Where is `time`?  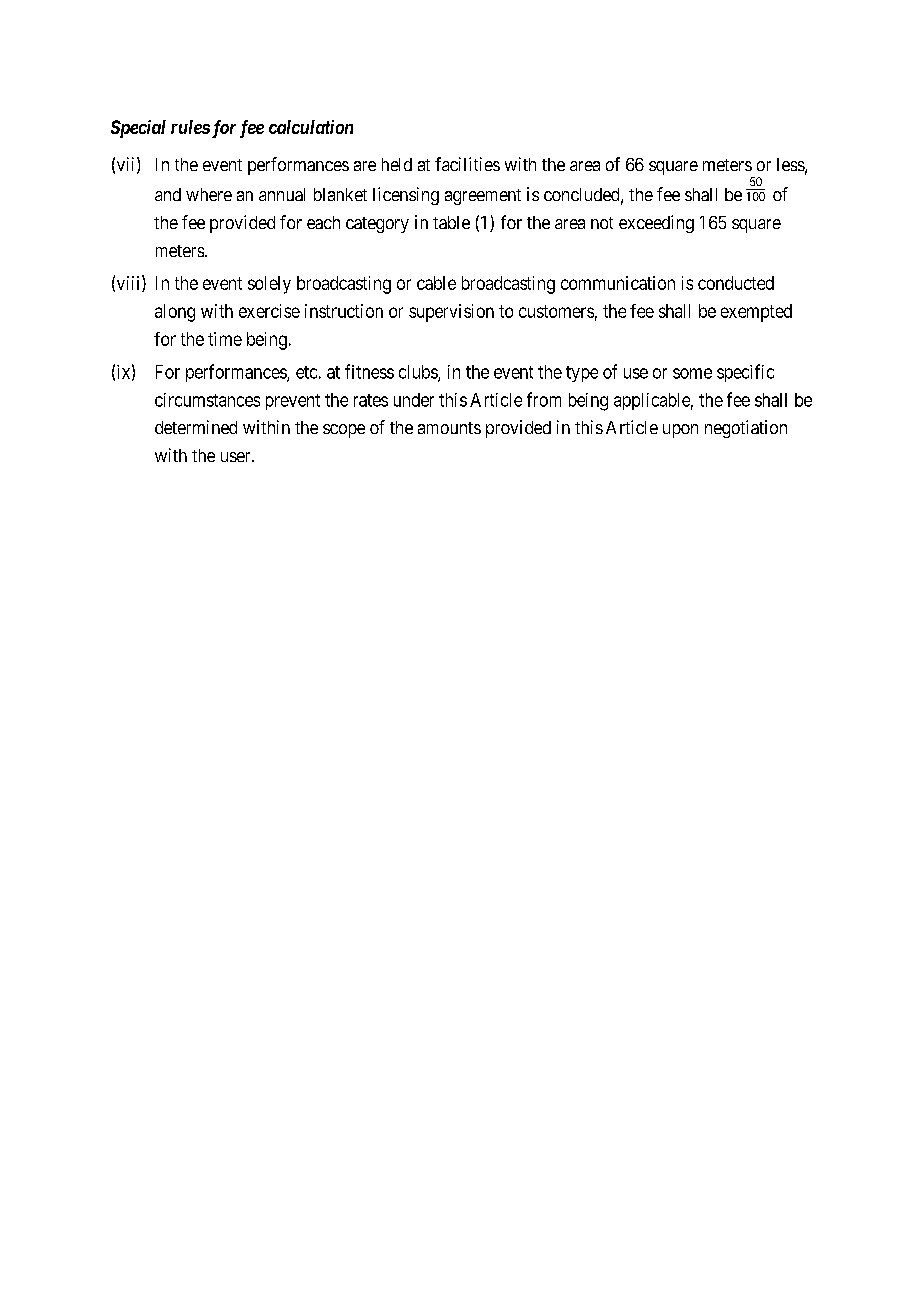 time is located at coordinates (225, 339).
